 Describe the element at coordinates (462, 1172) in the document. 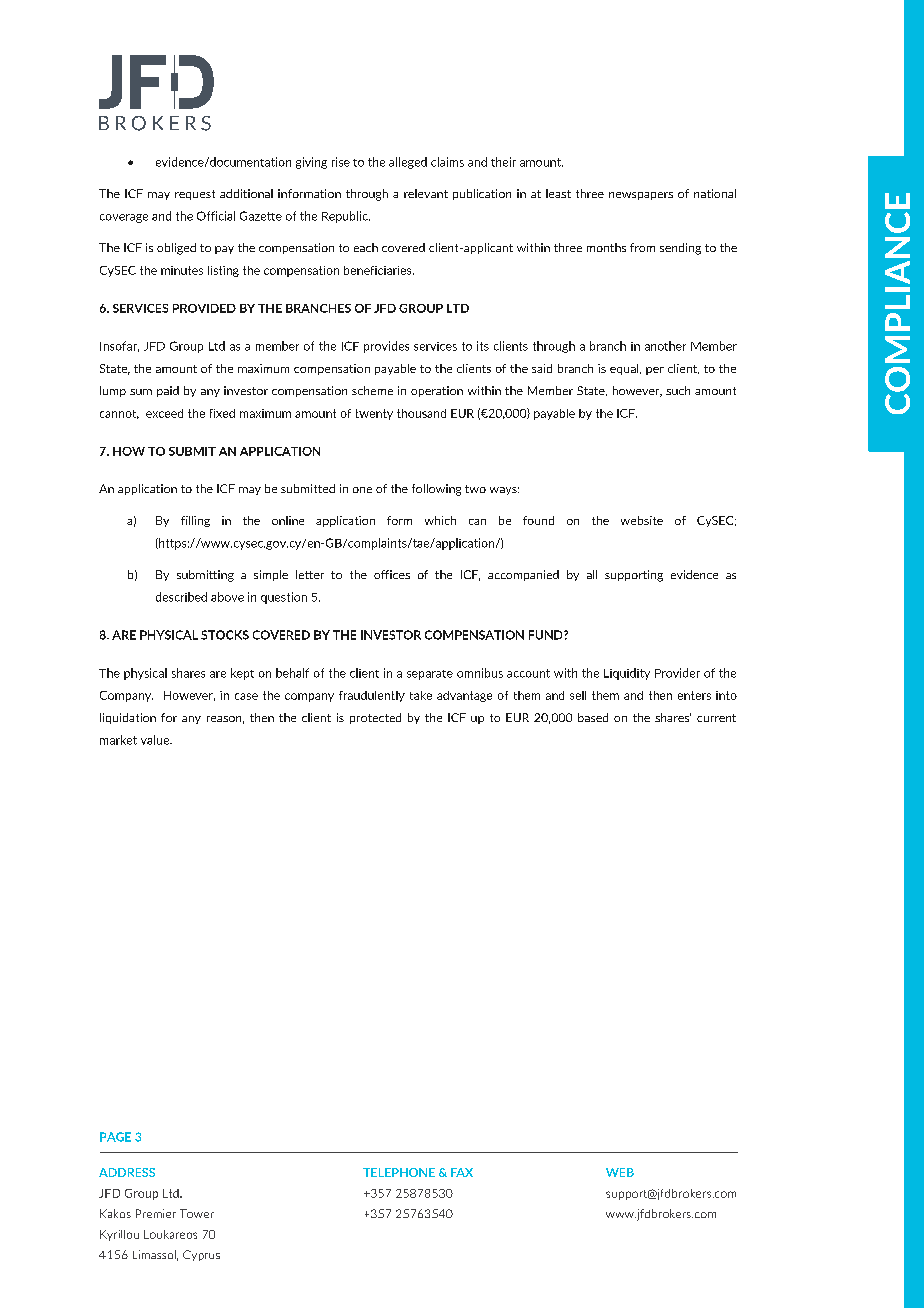

I see `FAX` at that location.
